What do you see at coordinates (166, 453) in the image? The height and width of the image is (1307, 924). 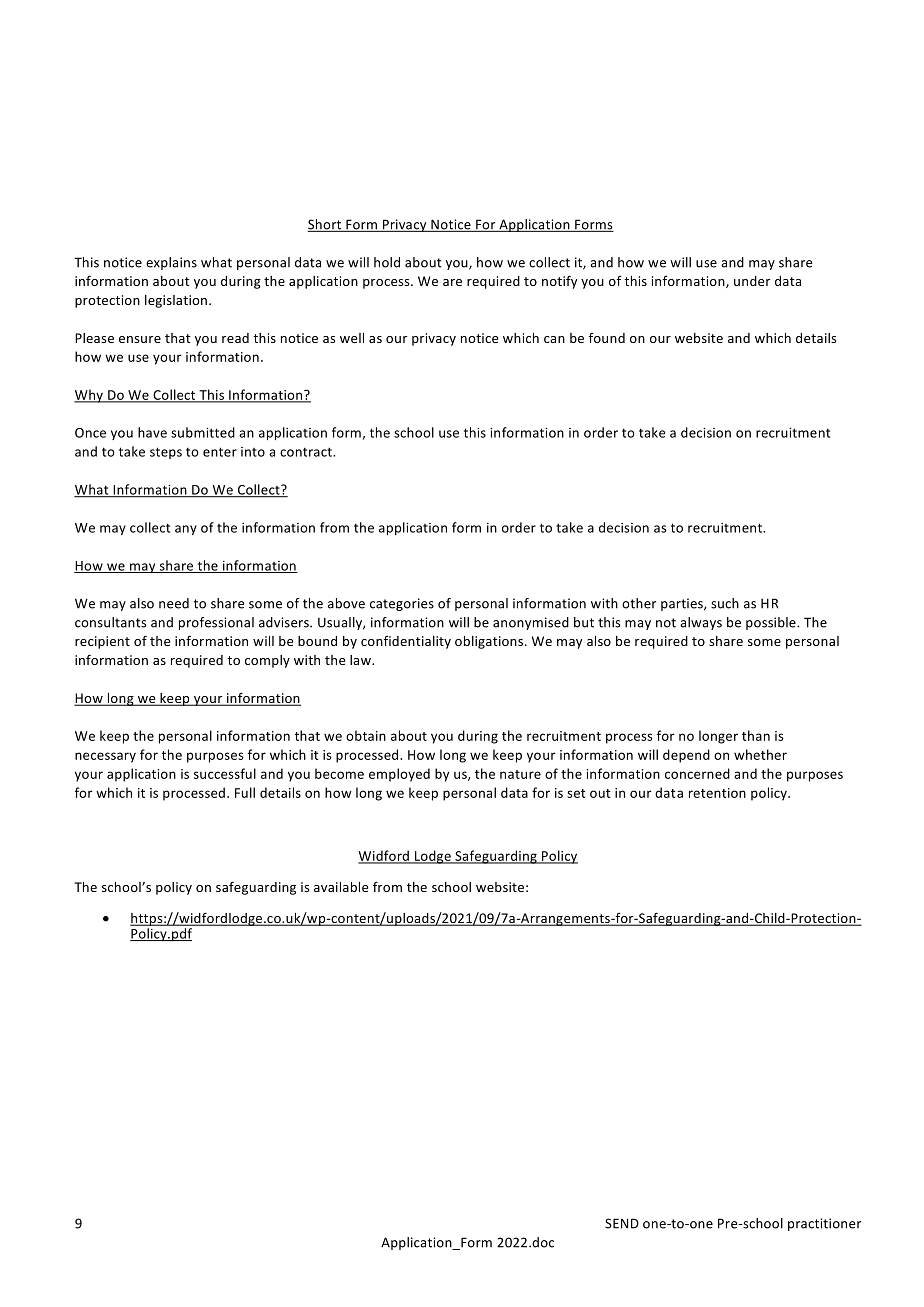 I see `steps` at bounding box center [166, 453].
